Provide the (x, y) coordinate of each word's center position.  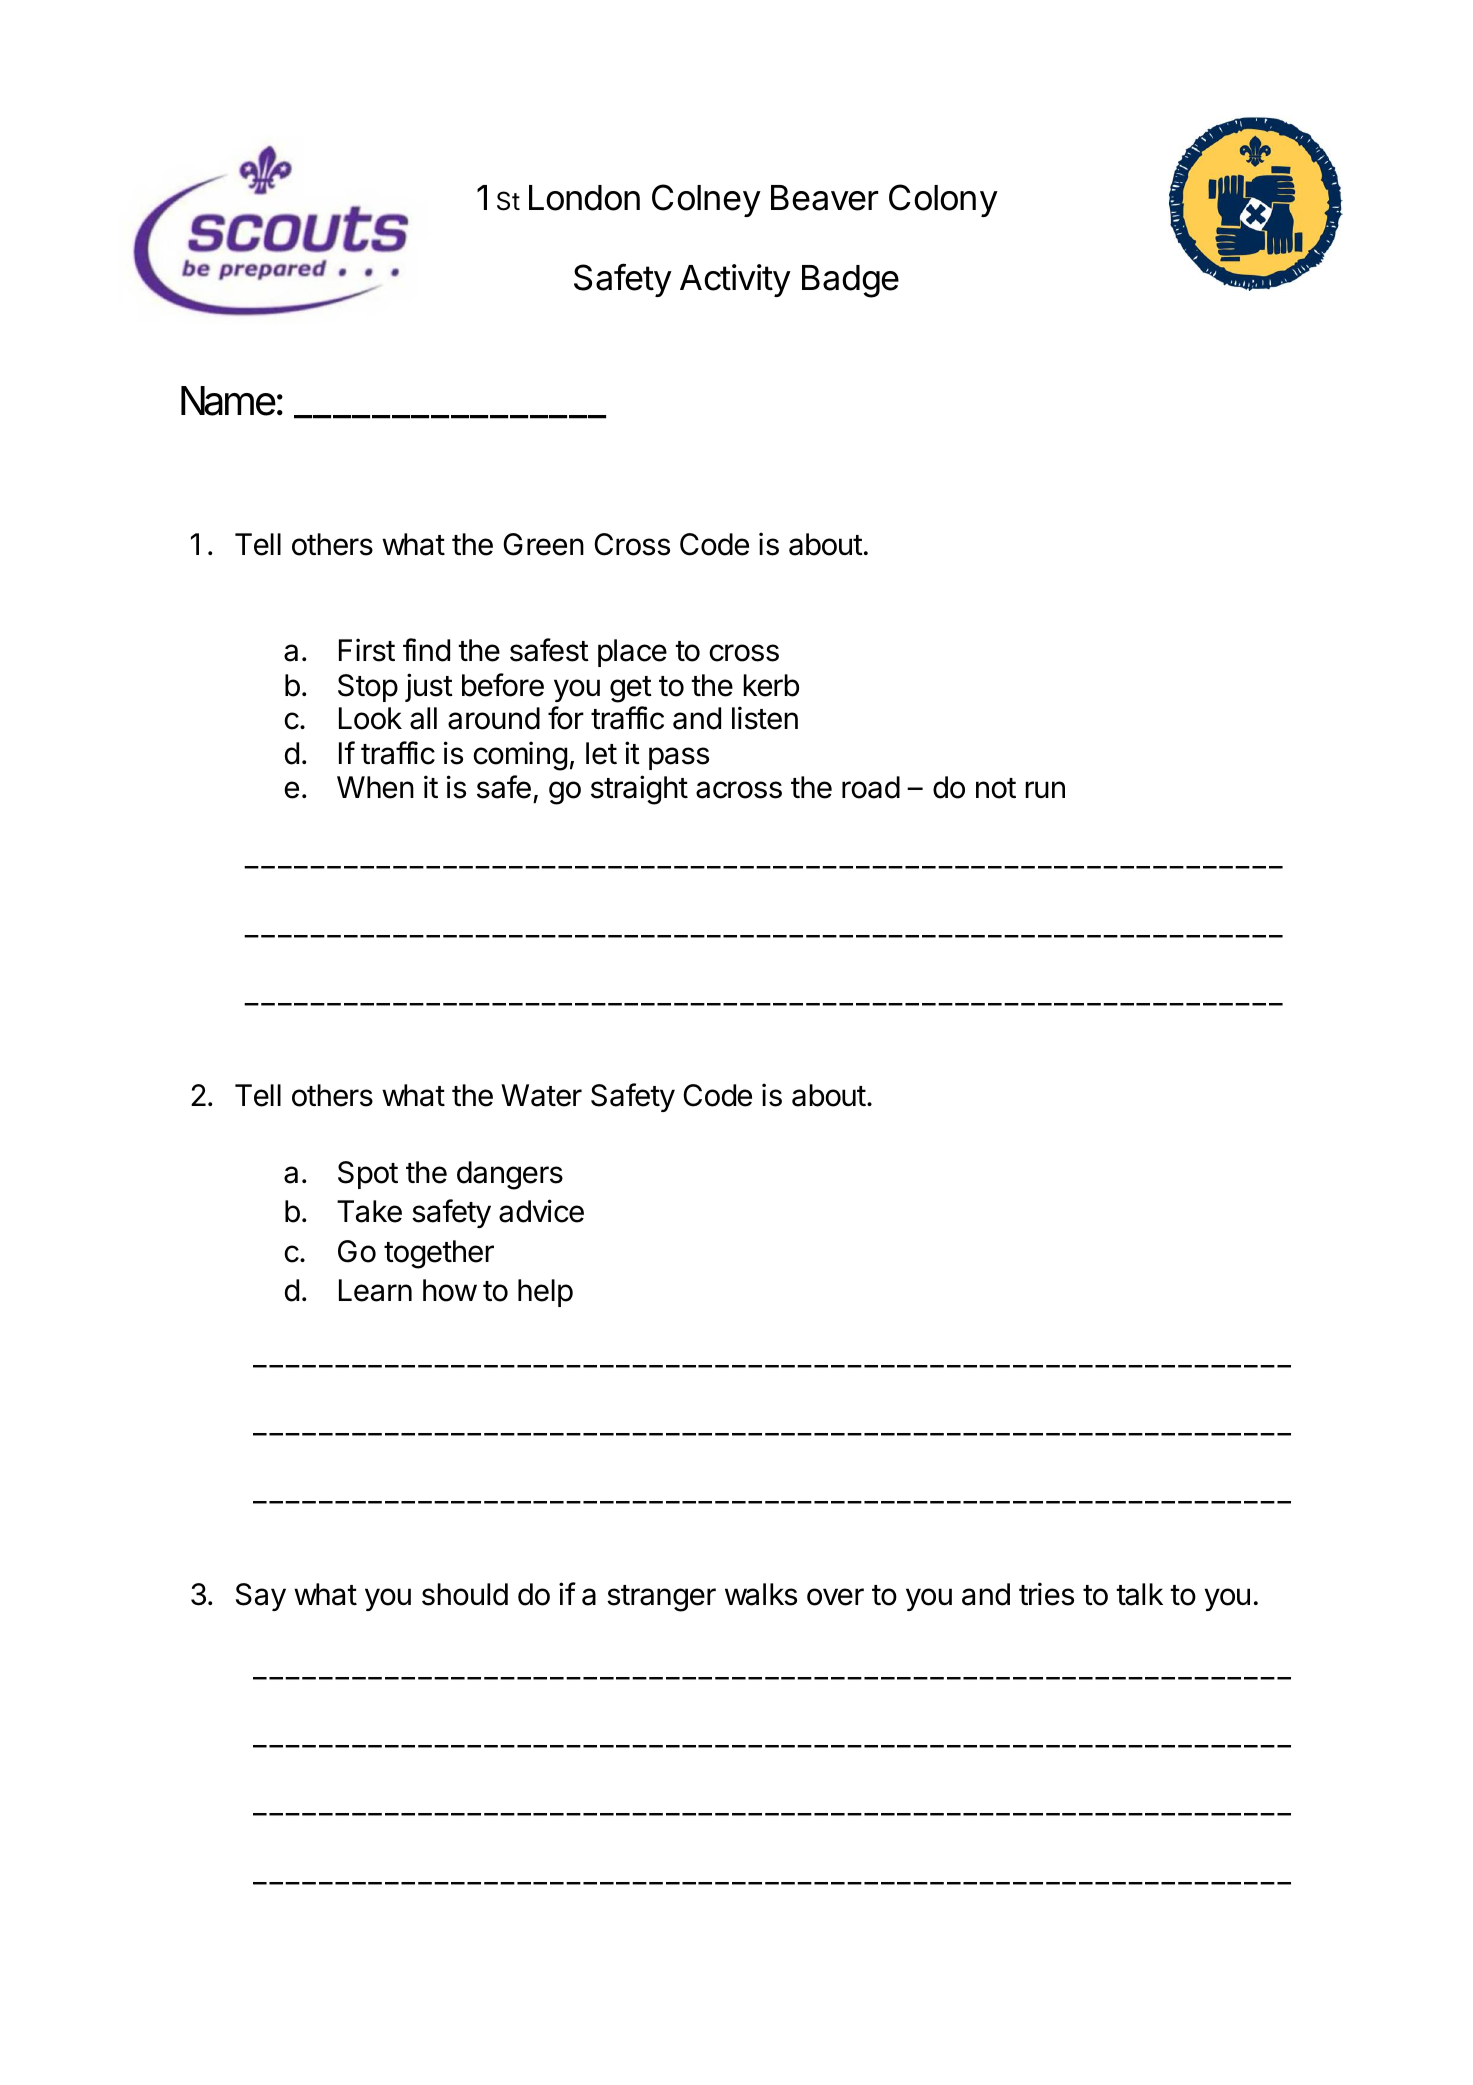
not (996, 788)
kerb (771, 685)
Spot (368, 1175)
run (1045, 789)
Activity (735, 280)
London (584, 198)
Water (541, 1095)
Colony (943, 200)
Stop (368, 688)
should (465, 1594)
